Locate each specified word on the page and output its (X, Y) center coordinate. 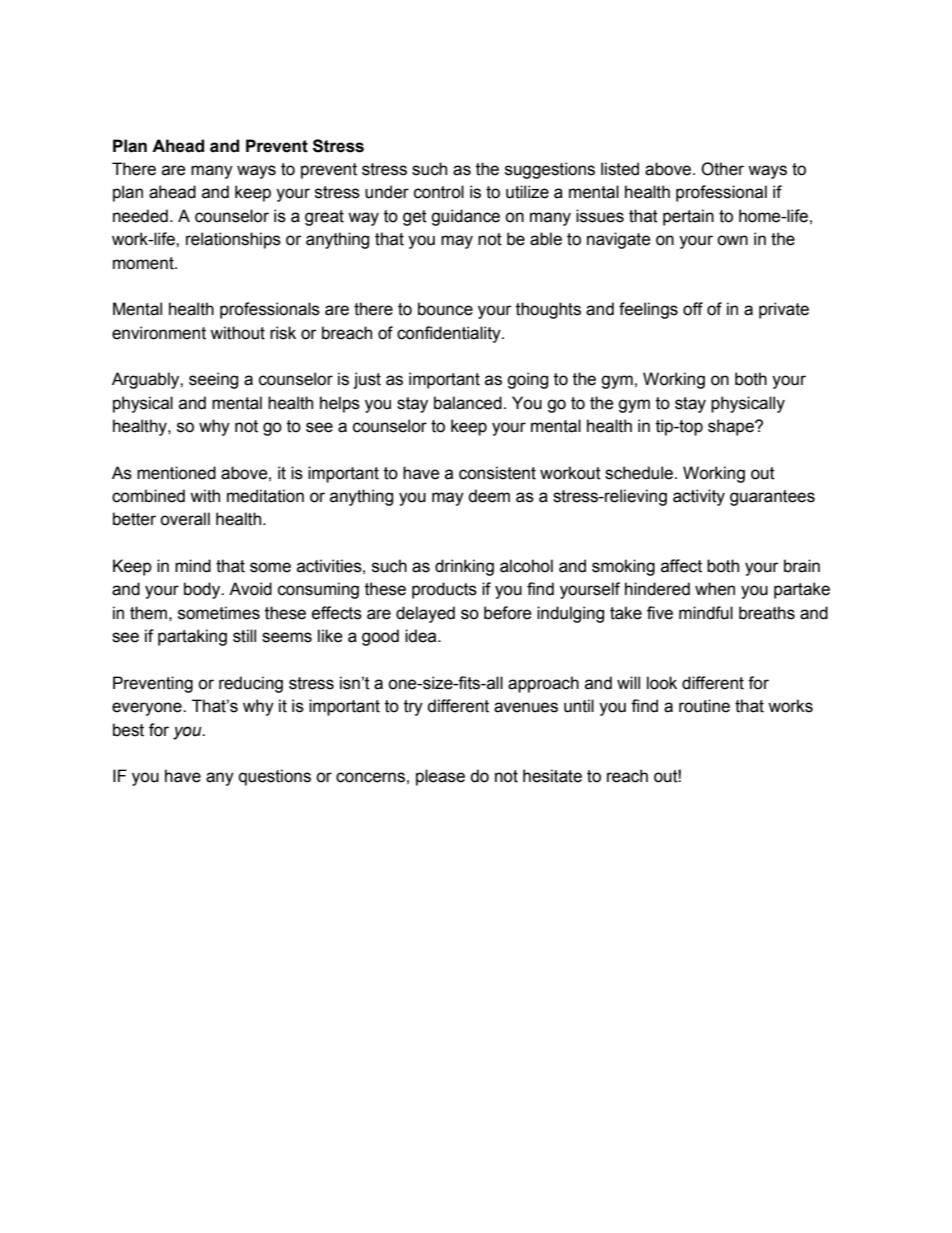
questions (275, 777)
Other (722, 169)
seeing (213, 380)
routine (704, 706)
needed (140, 216)
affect (681, 566)
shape (732, 427)
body (203, 590)
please (440, 777)
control (439, 192)
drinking (464, 567)
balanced (468, 403)
